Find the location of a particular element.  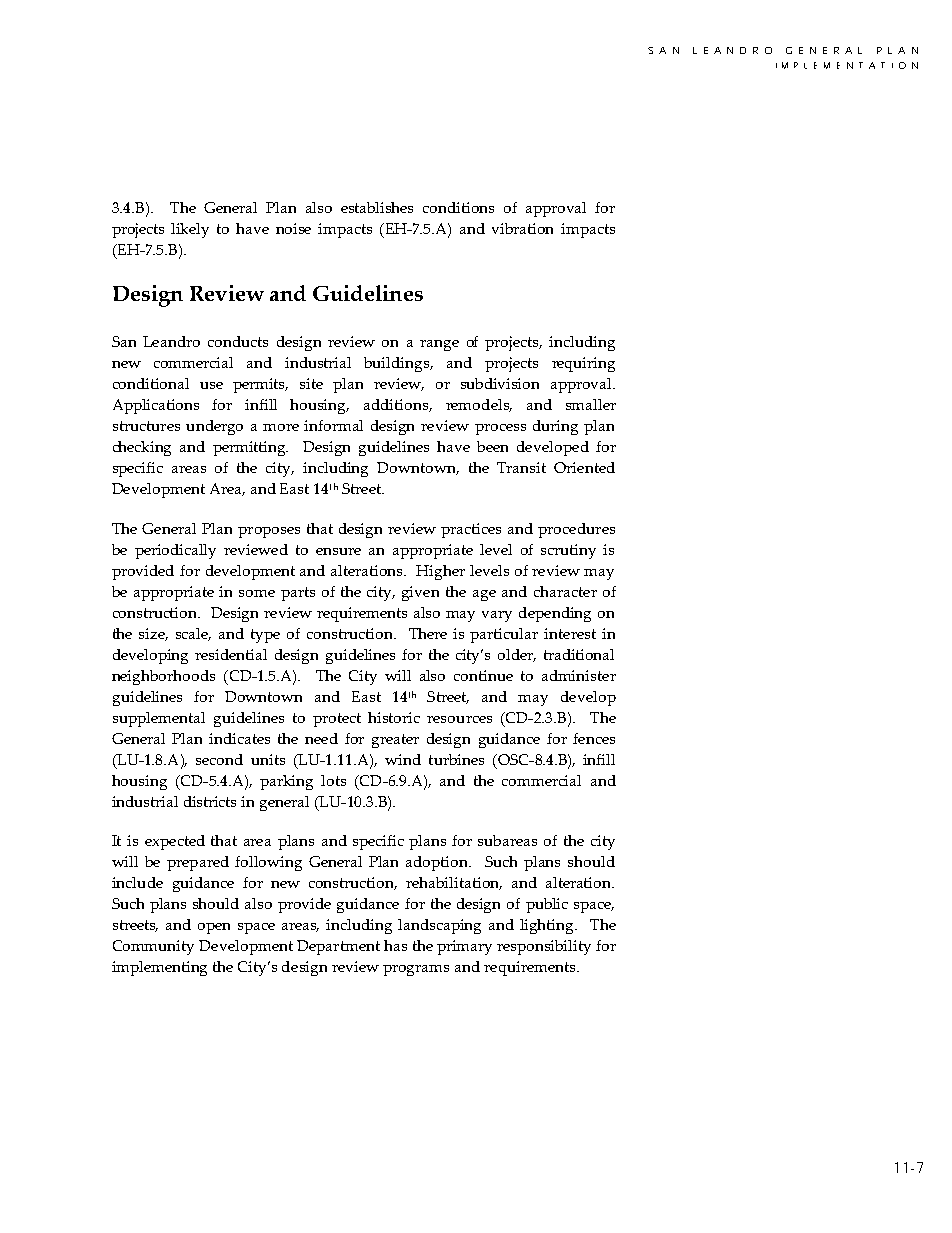

Applications is located at coordinates (156, 406).
